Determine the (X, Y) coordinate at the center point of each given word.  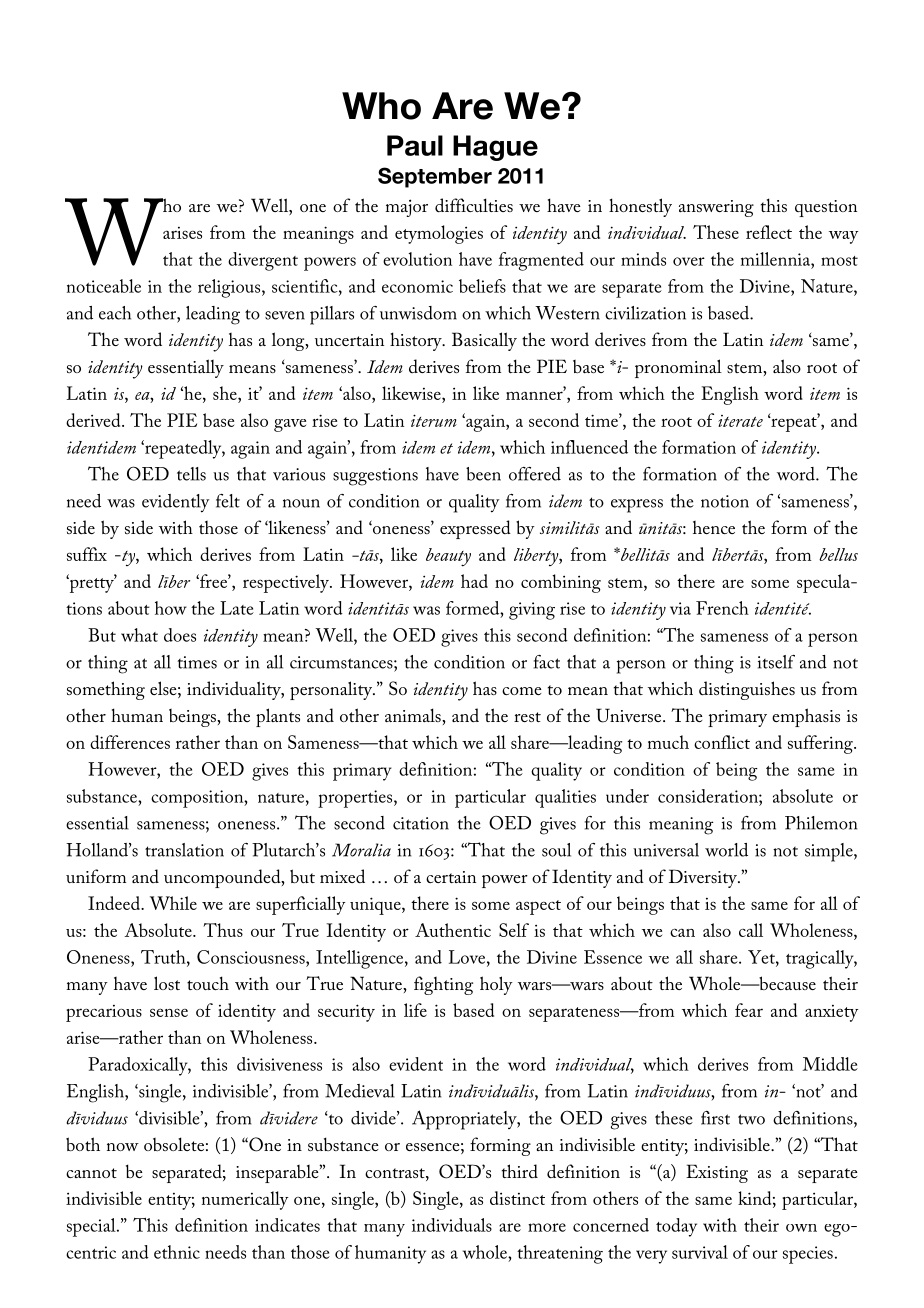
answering (716, 208)
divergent (263, 261)
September (435, 177)
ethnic (177, 1252)
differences (130, 742)
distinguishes (747, 690)
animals (414, 715)
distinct (517, 1198)
